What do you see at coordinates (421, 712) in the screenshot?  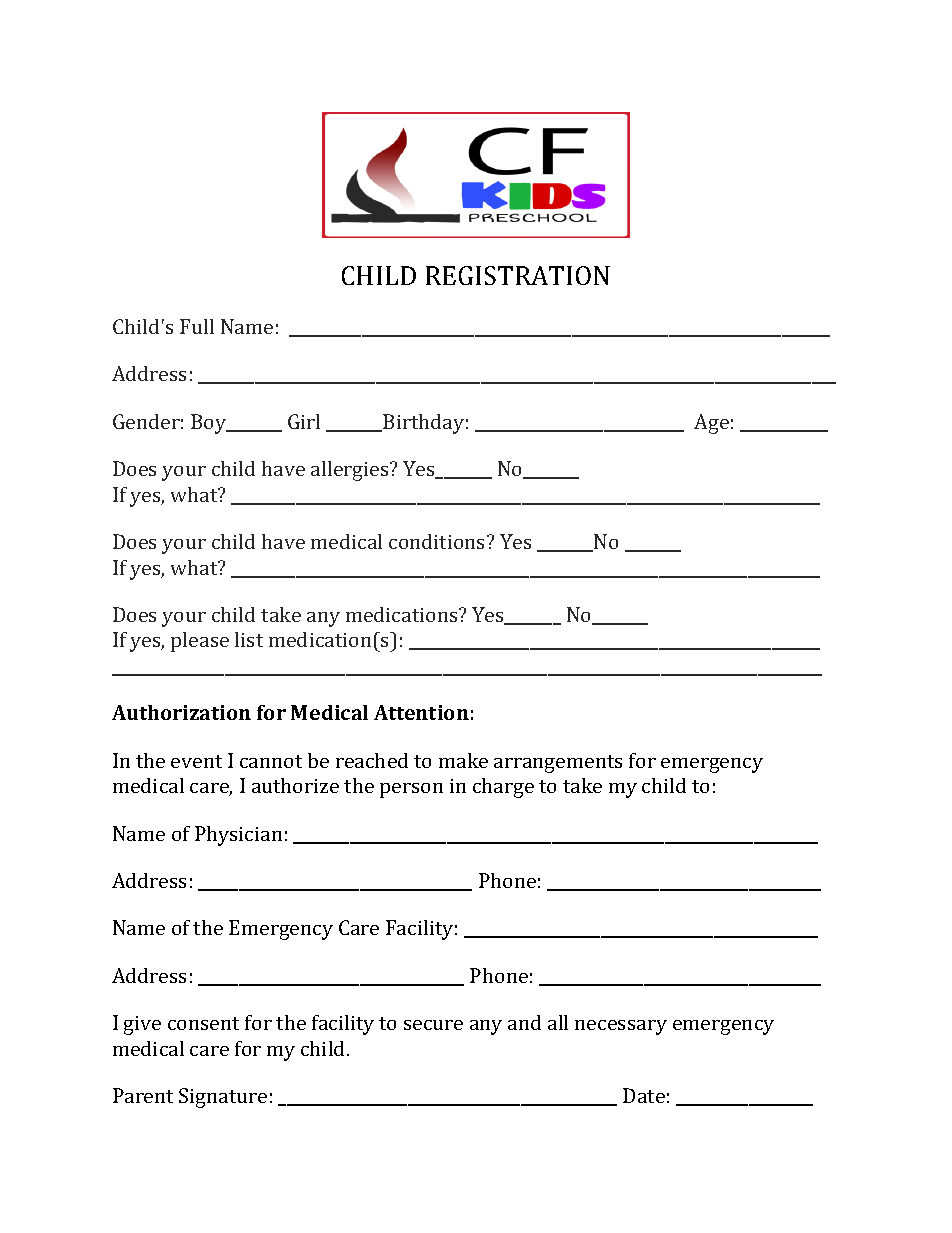 I see `Attention` at bounding box center [421, 712].
